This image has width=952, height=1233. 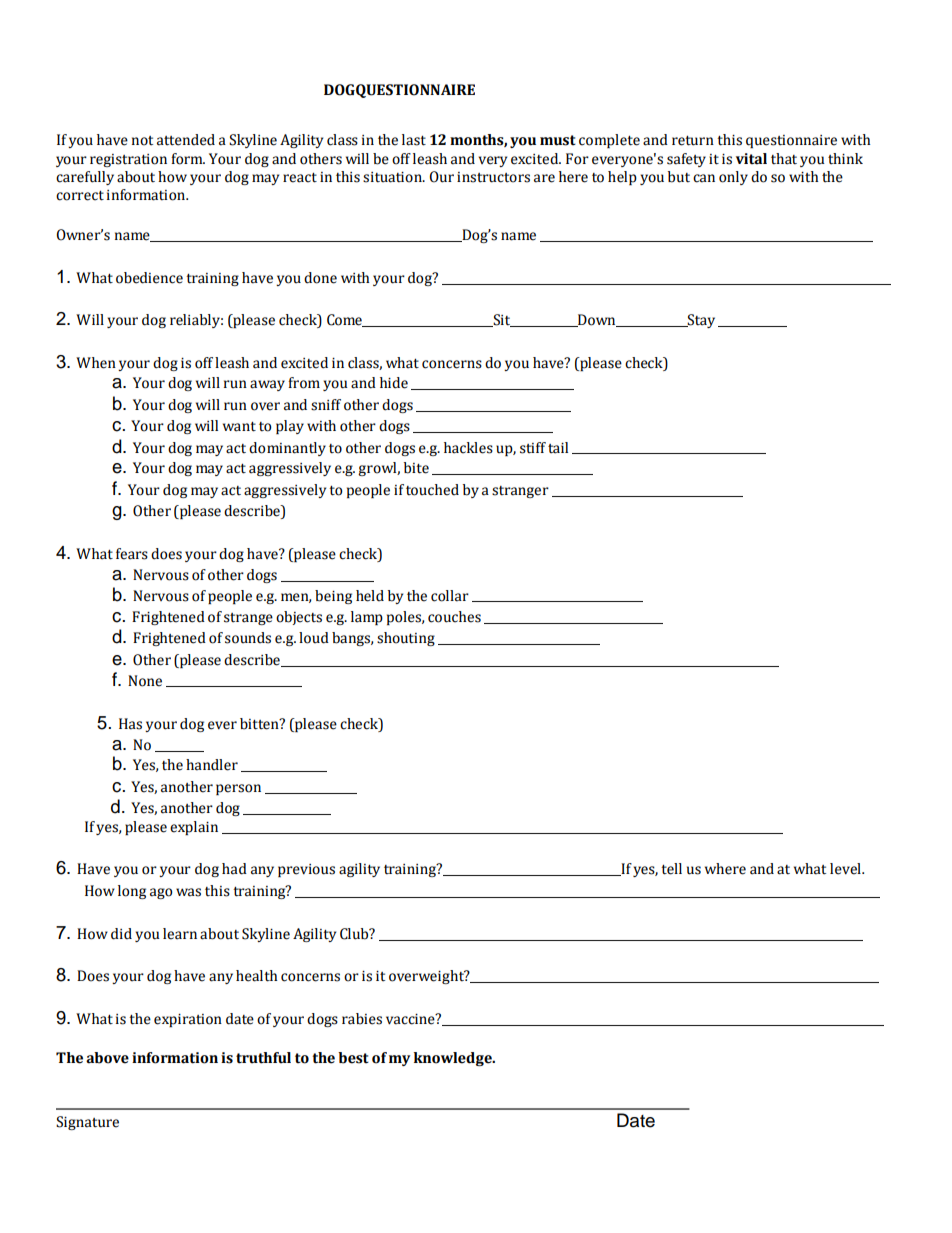 What do you see at coordinates (248, 638) in the image?
I see `sounds` at bounding box center [248, 638].
